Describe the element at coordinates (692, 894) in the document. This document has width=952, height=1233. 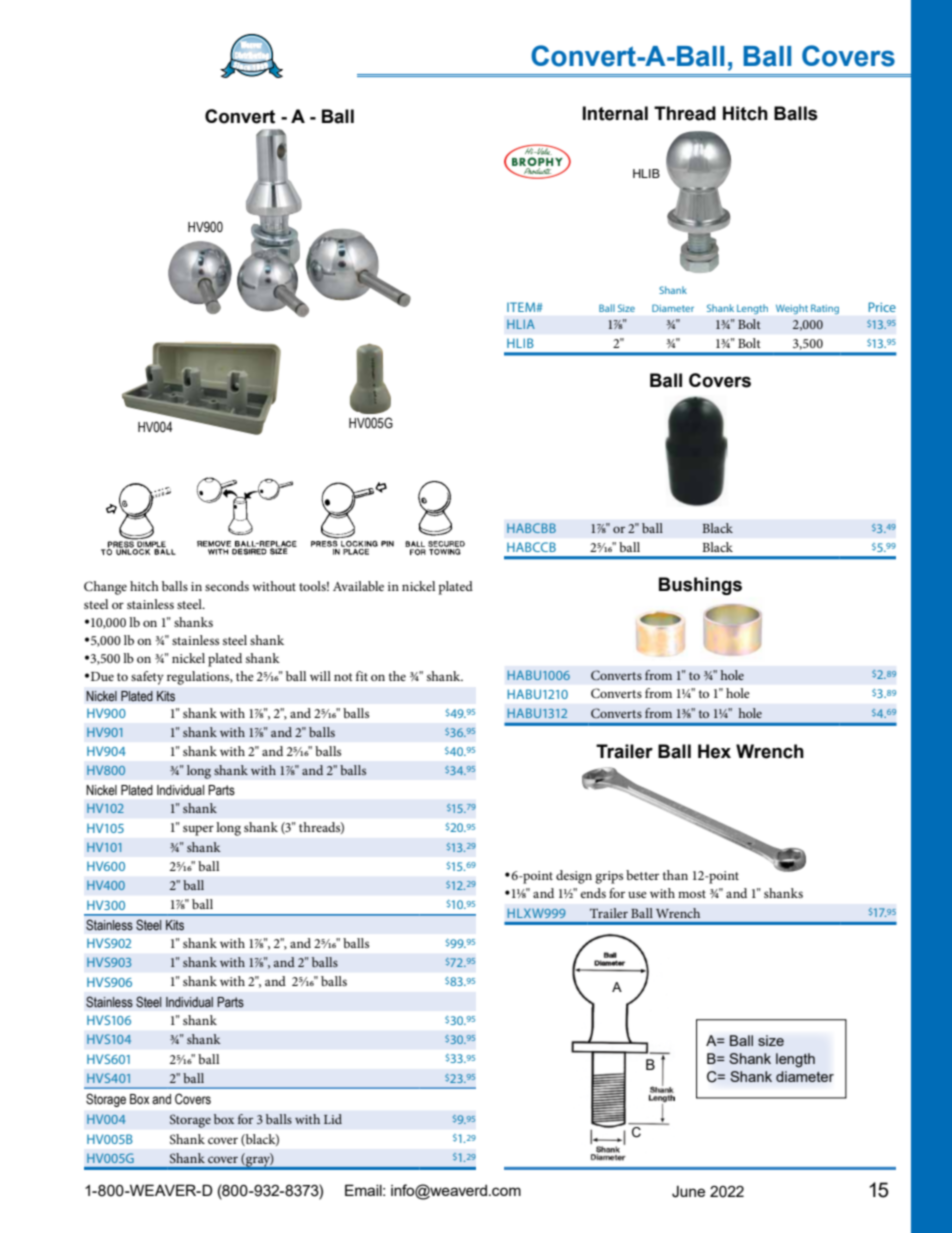
I see `most` at that location.
